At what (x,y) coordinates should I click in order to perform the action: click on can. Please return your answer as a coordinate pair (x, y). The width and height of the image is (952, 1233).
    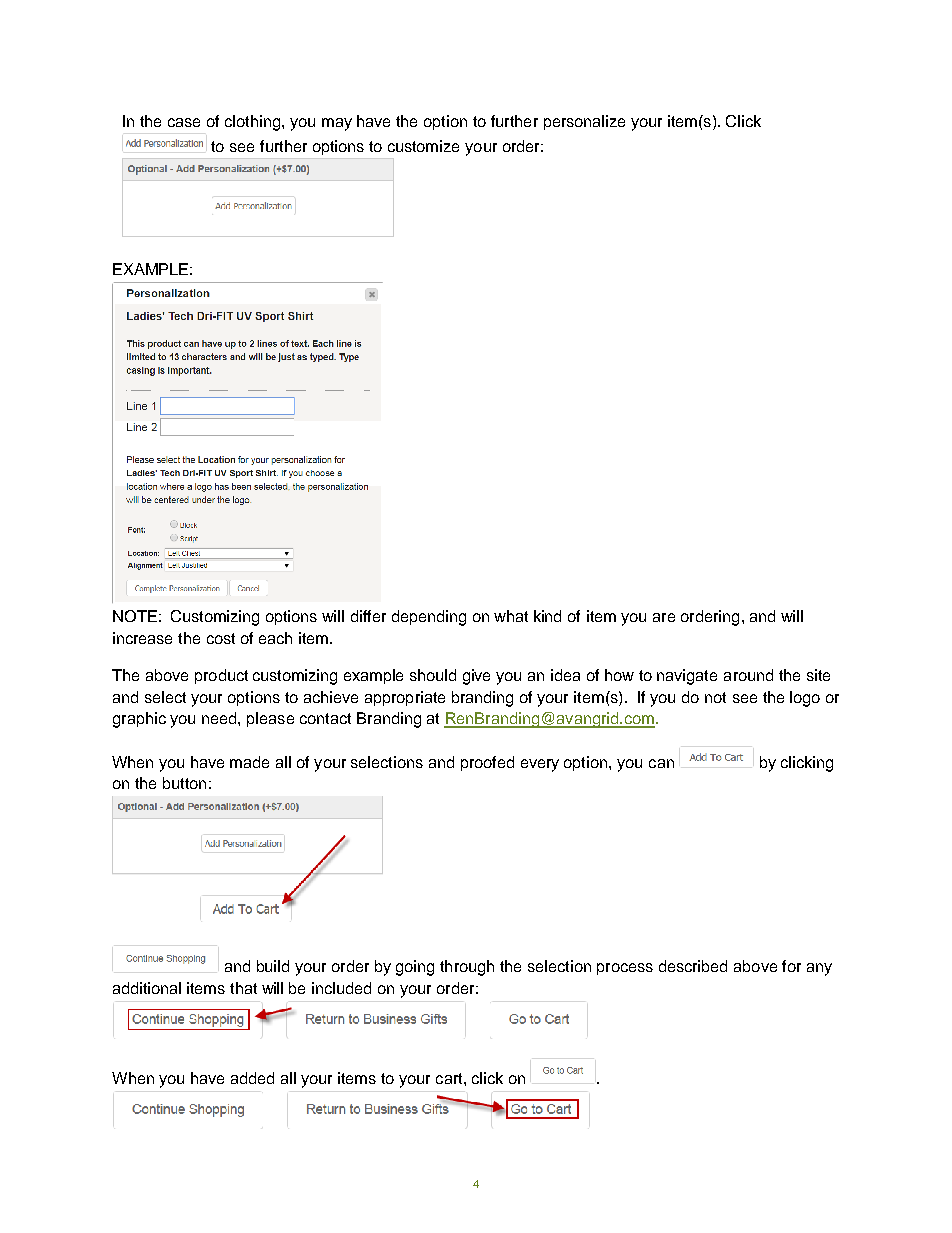
    Looking at the image, I should click on (661, 763).
